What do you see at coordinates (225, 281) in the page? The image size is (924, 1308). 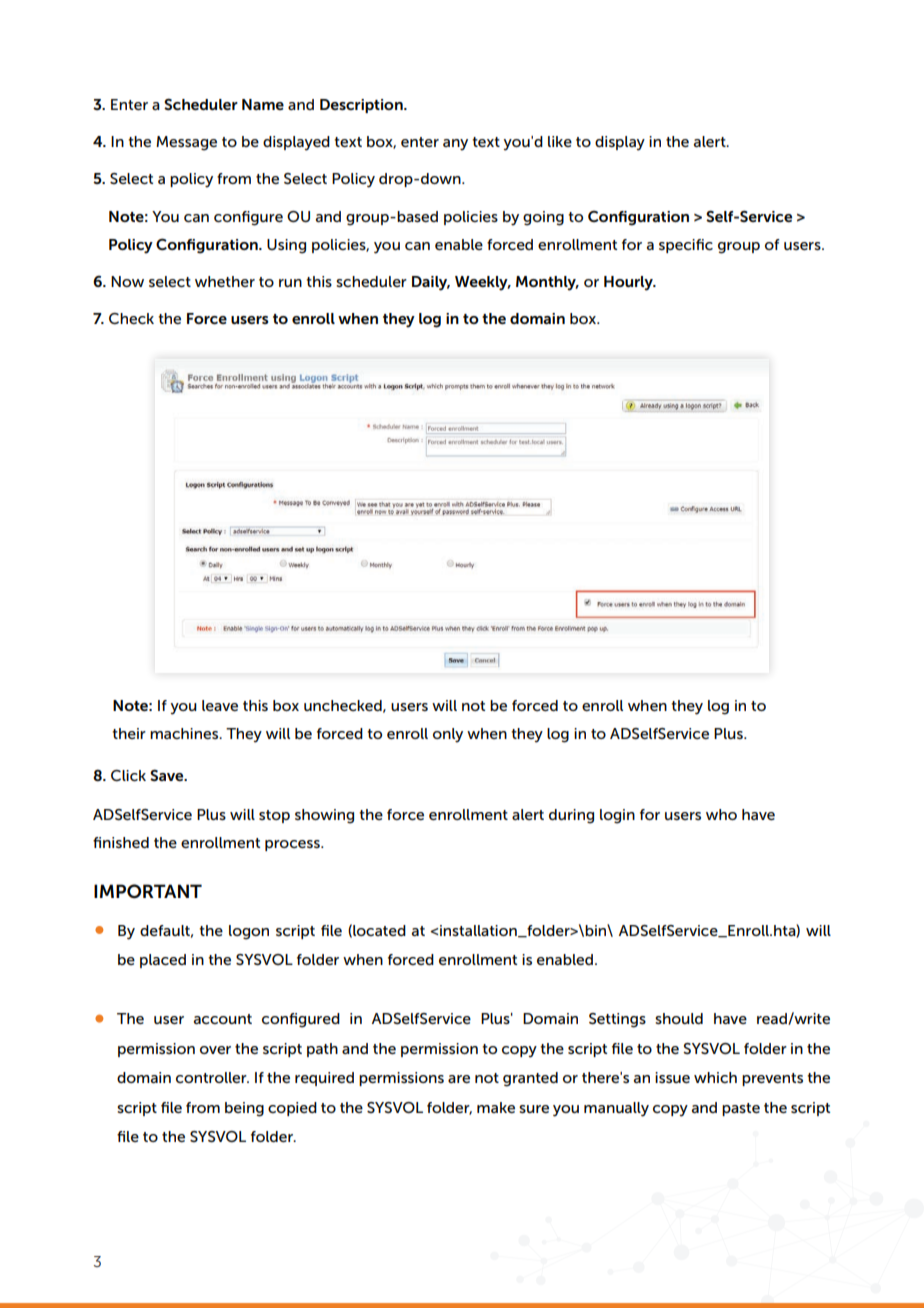 I see `whether` at bounding box center [225, 281].
